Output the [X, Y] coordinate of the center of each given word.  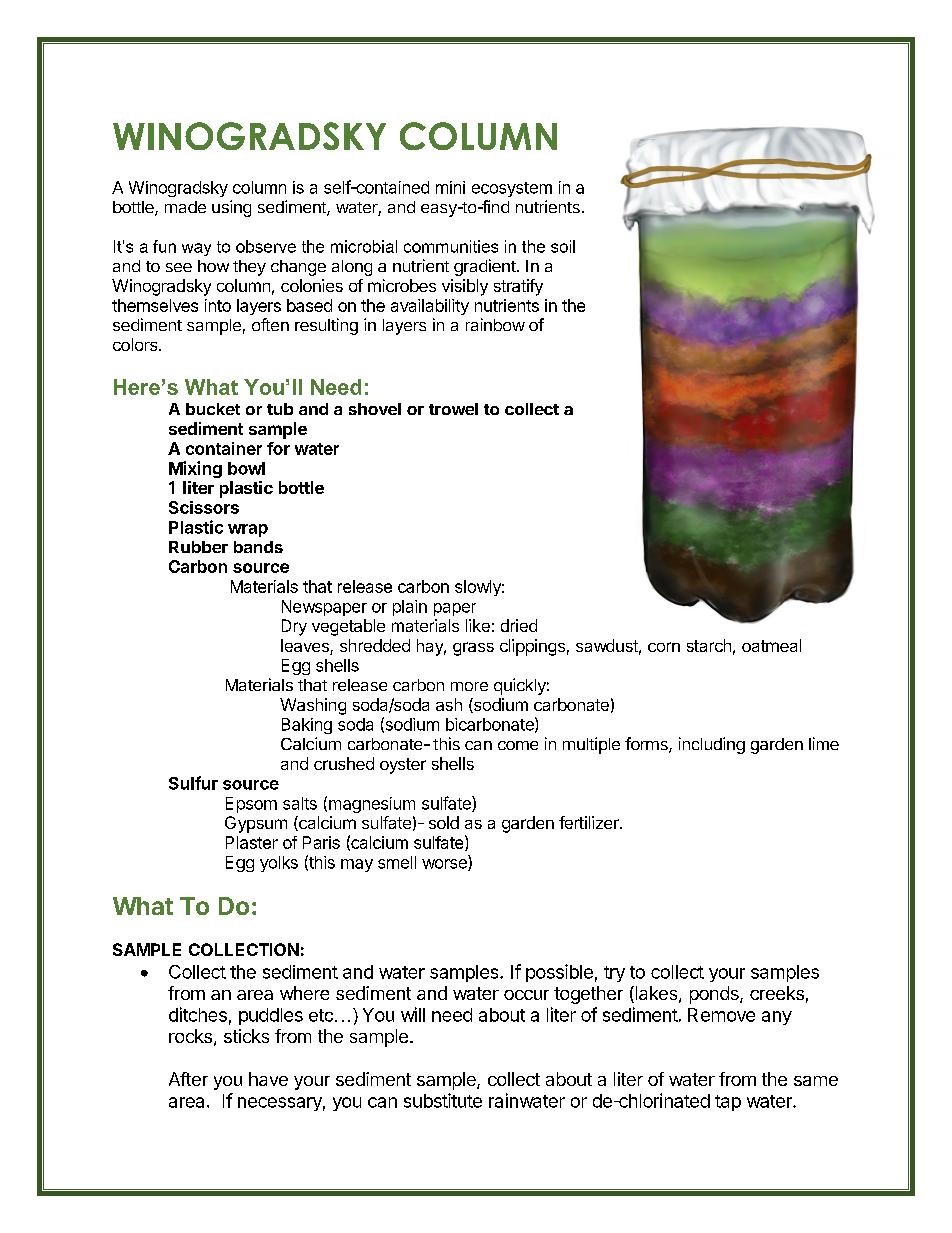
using [231, 208]
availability [430, 307]
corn [664, 647]
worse [445, 865]
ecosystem [512, 189]
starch [709, 645]
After [188, 1079]
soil [563, 246]
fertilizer [590, 822]
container [224, 448]
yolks [279, 864]
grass [473, 649]
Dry [294, 627]
